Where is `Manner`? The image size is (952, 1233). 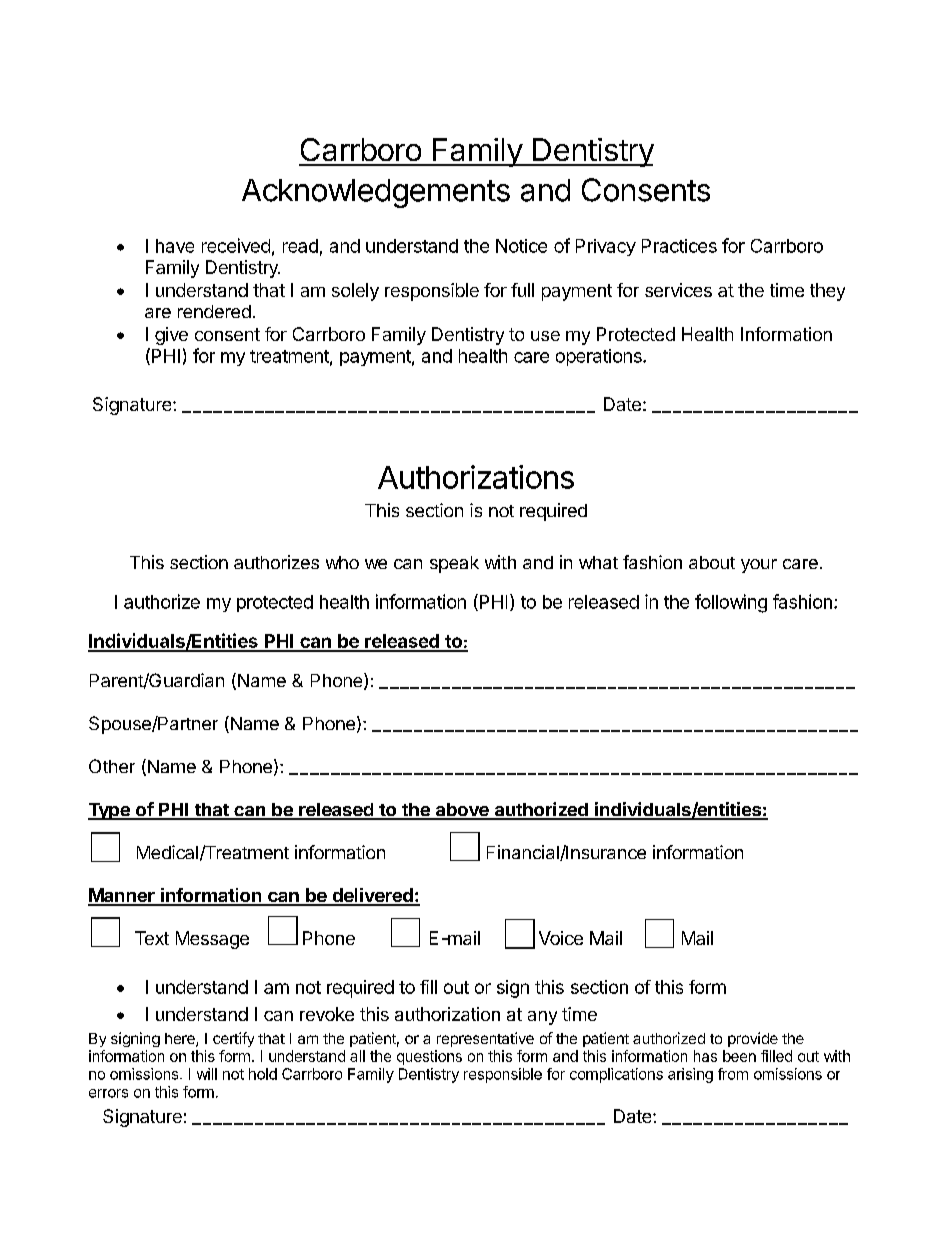 Manner is located at coordinates (122, 896).
